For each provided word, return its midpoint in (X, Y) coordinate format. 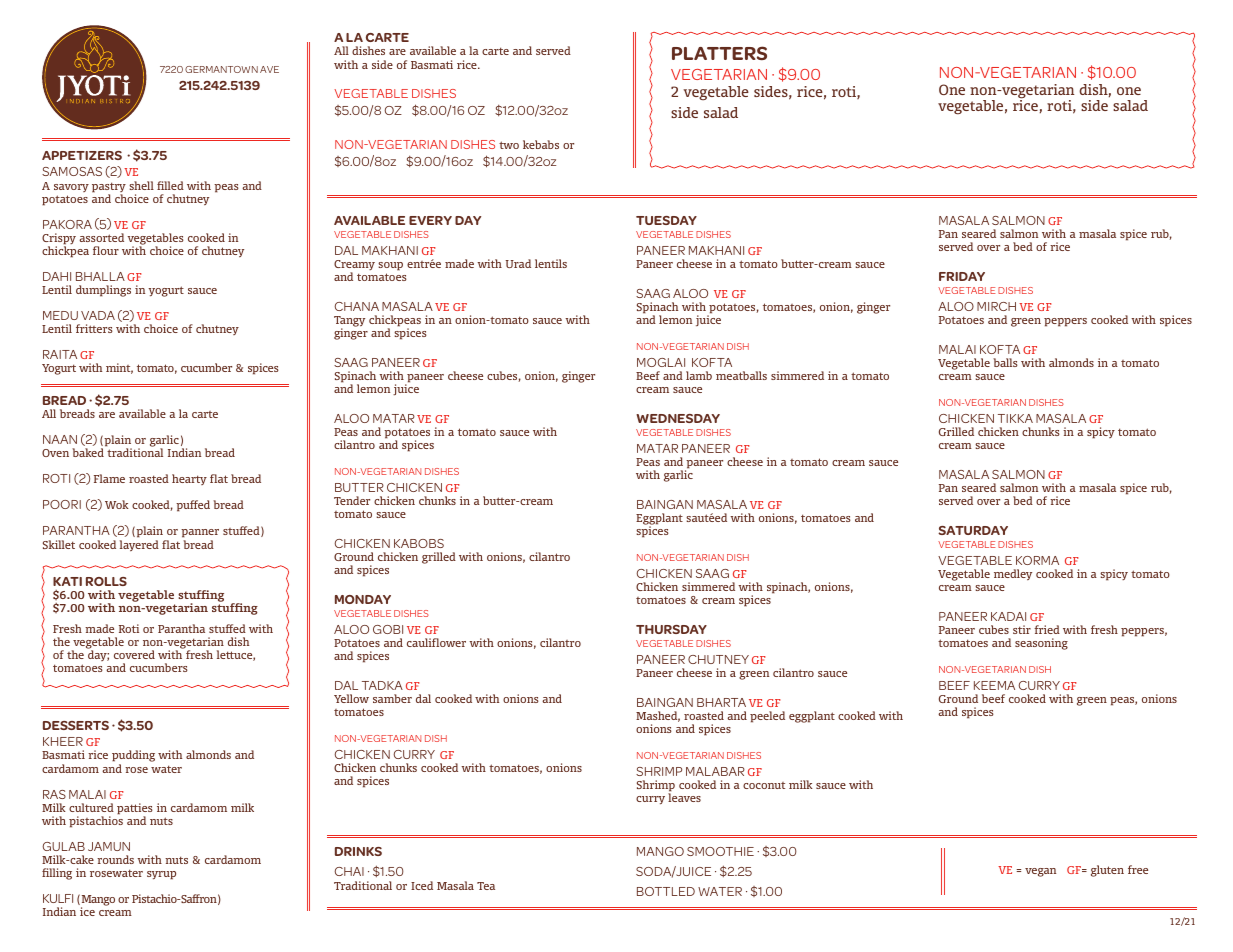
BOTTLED (666, 891)
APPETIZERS (82, 155)
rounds (115, 859)
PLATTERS (719, 53)
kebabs (541, 144)
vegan (1040, 872)
